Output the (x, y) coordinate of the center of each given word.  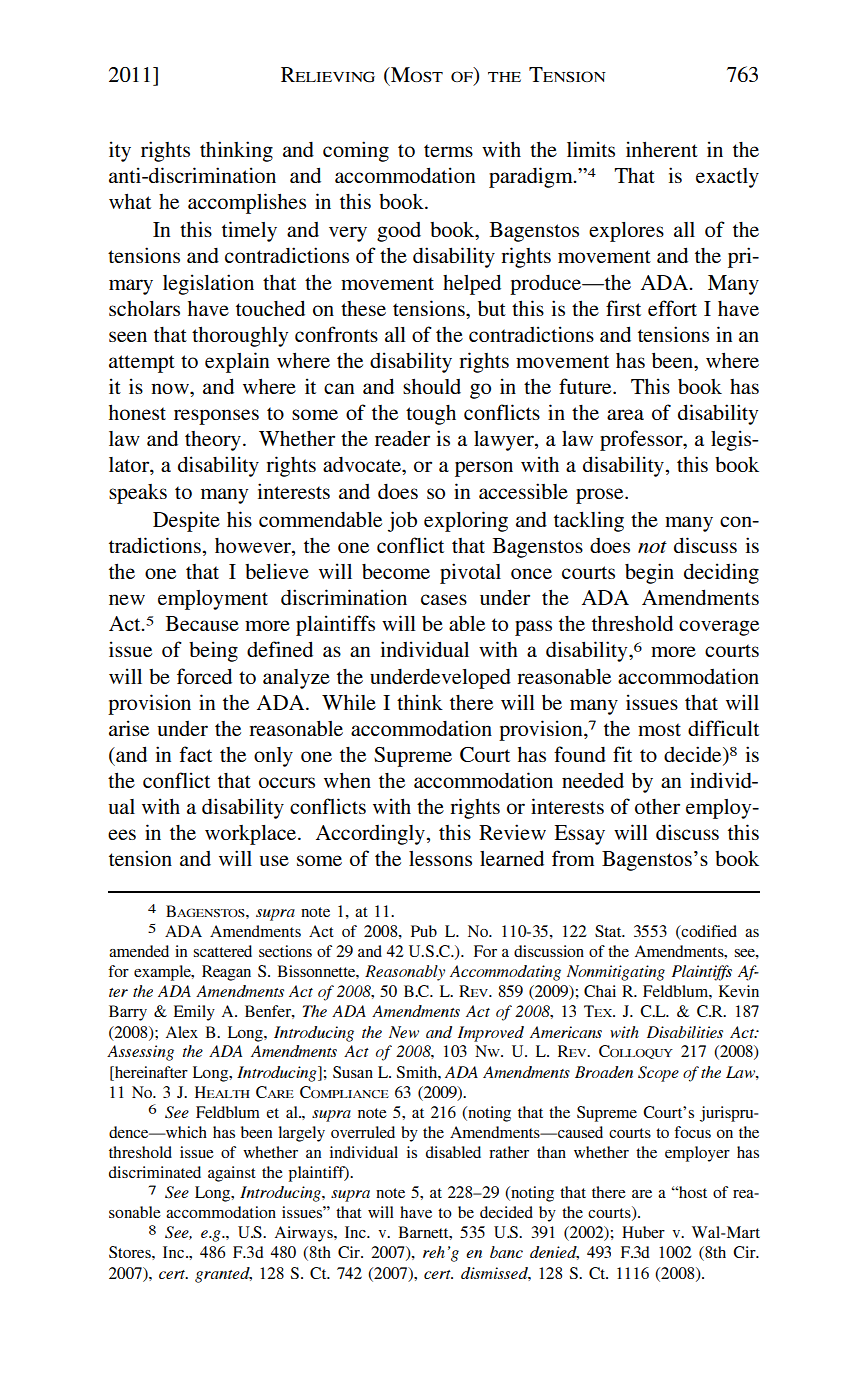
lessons (440, 858)
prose (601, 496)
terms (448, 150)
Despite (186, 521)
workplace (252, 835)
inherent (662, 149)
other (657, 806)
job (402, 521)
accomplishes (247, 203)
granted (223, 1275)
